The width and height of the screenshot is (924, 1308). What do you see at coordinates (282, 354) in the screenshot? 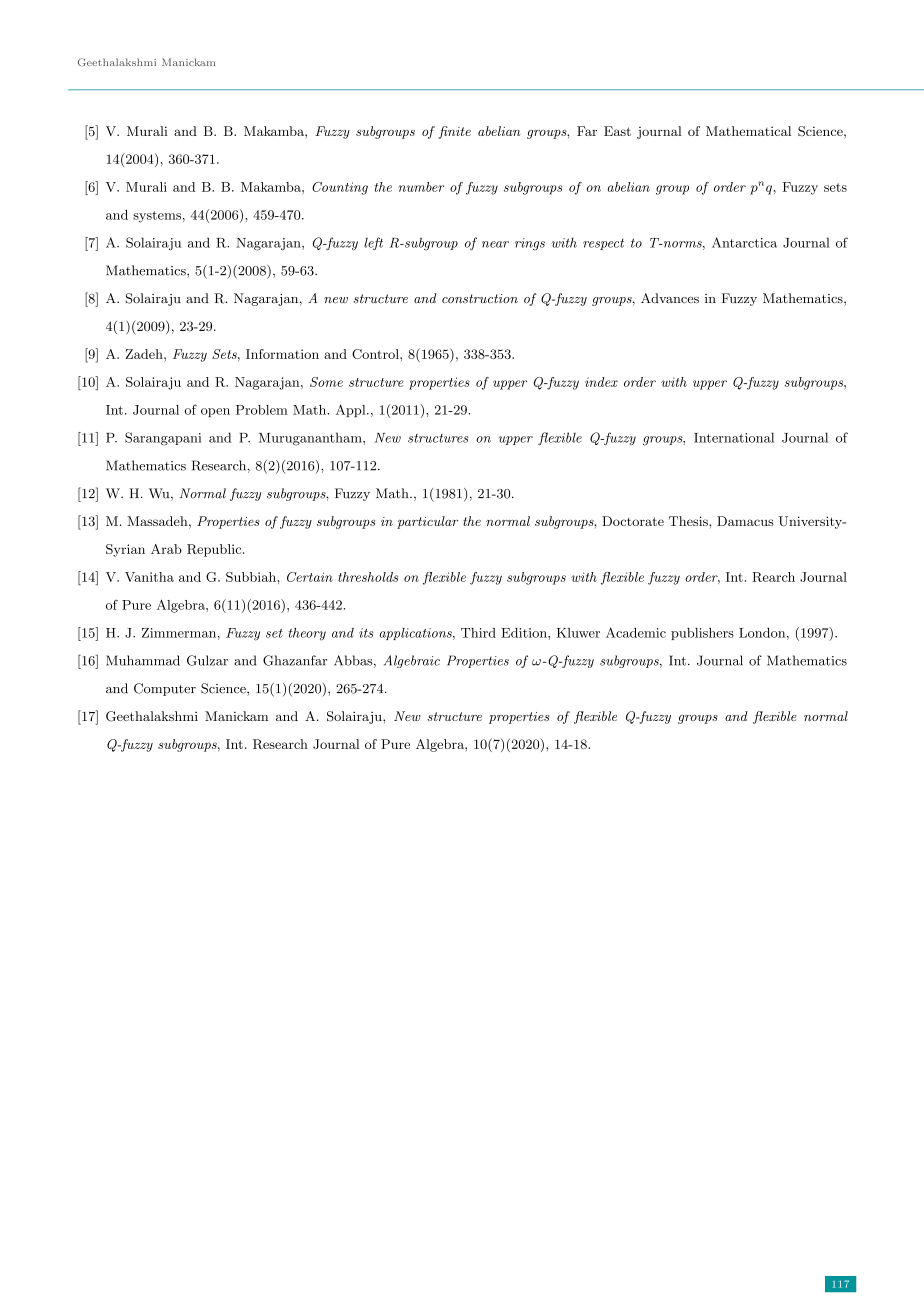
I see `Information` at bounding box center [282, 354].
